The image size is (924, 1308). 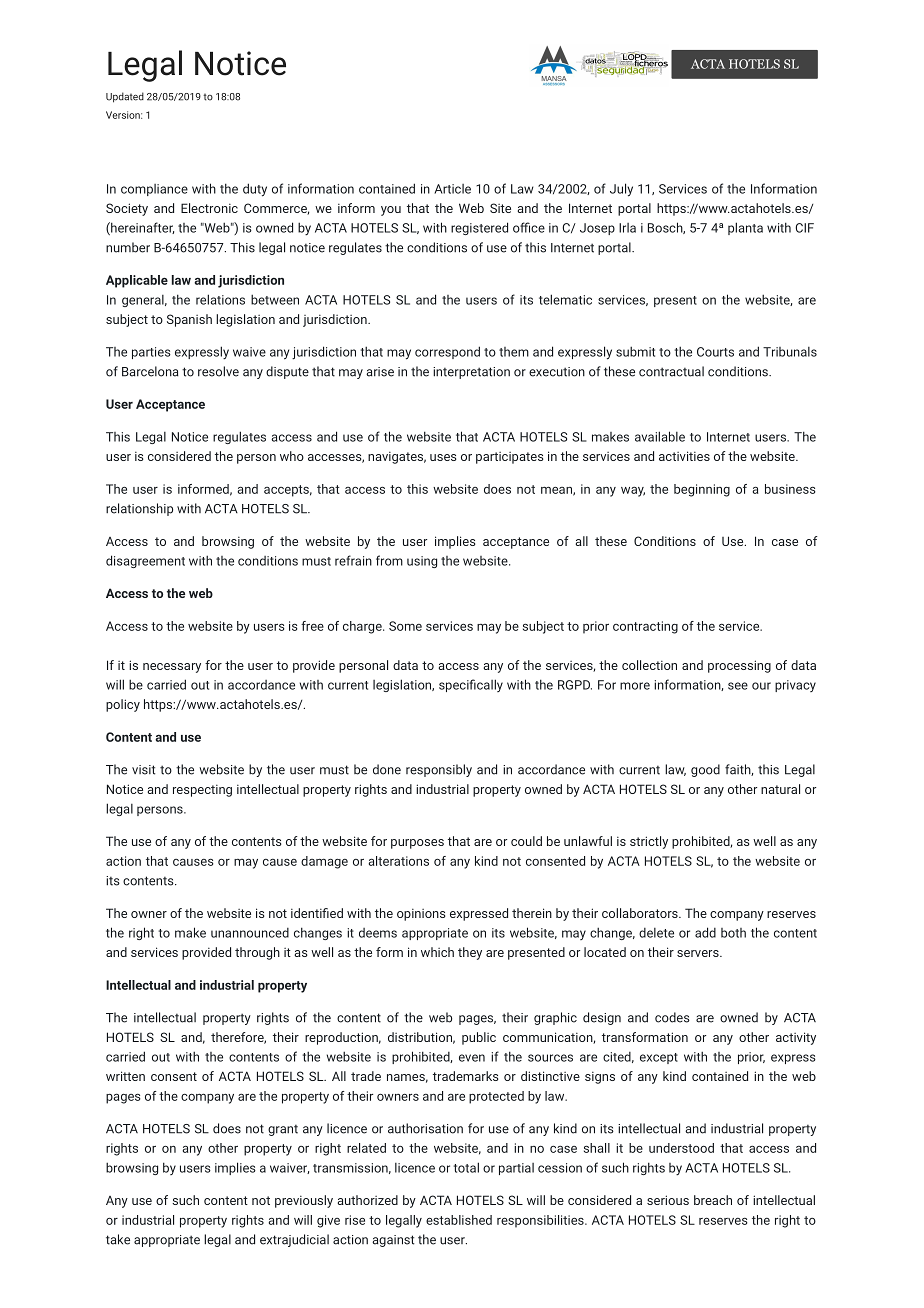 What do you see at coordinates (739, 666) in the screenshot?
I see `processing` at bounding box center [739, 666].
